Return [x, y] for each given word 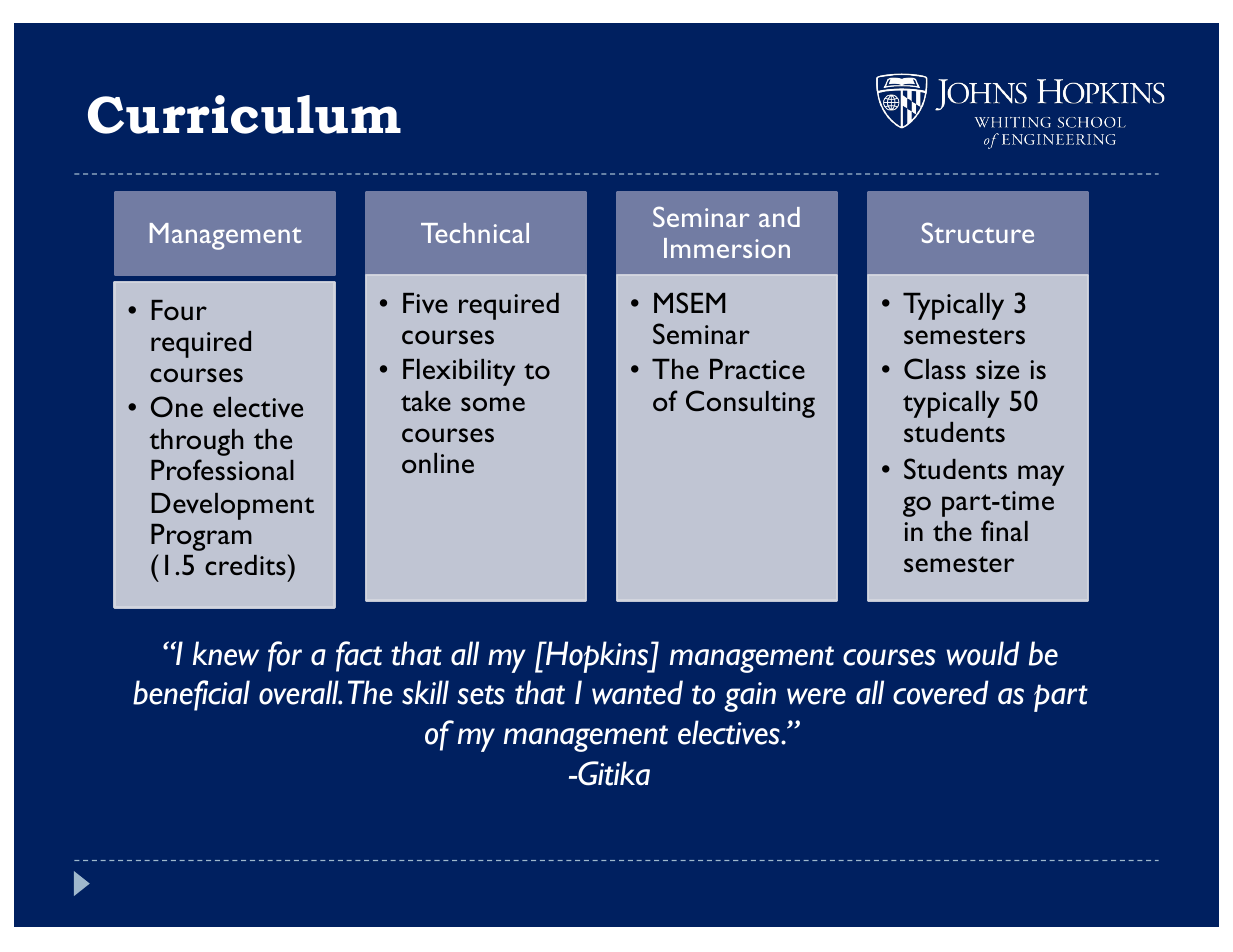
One [177, 406]
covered [941, 692]
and [779, 217]
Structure [978, 232]
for [285, 656]
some [493, 404]
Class [935, 368]
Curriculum [244, 114]
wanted [637, 692]
